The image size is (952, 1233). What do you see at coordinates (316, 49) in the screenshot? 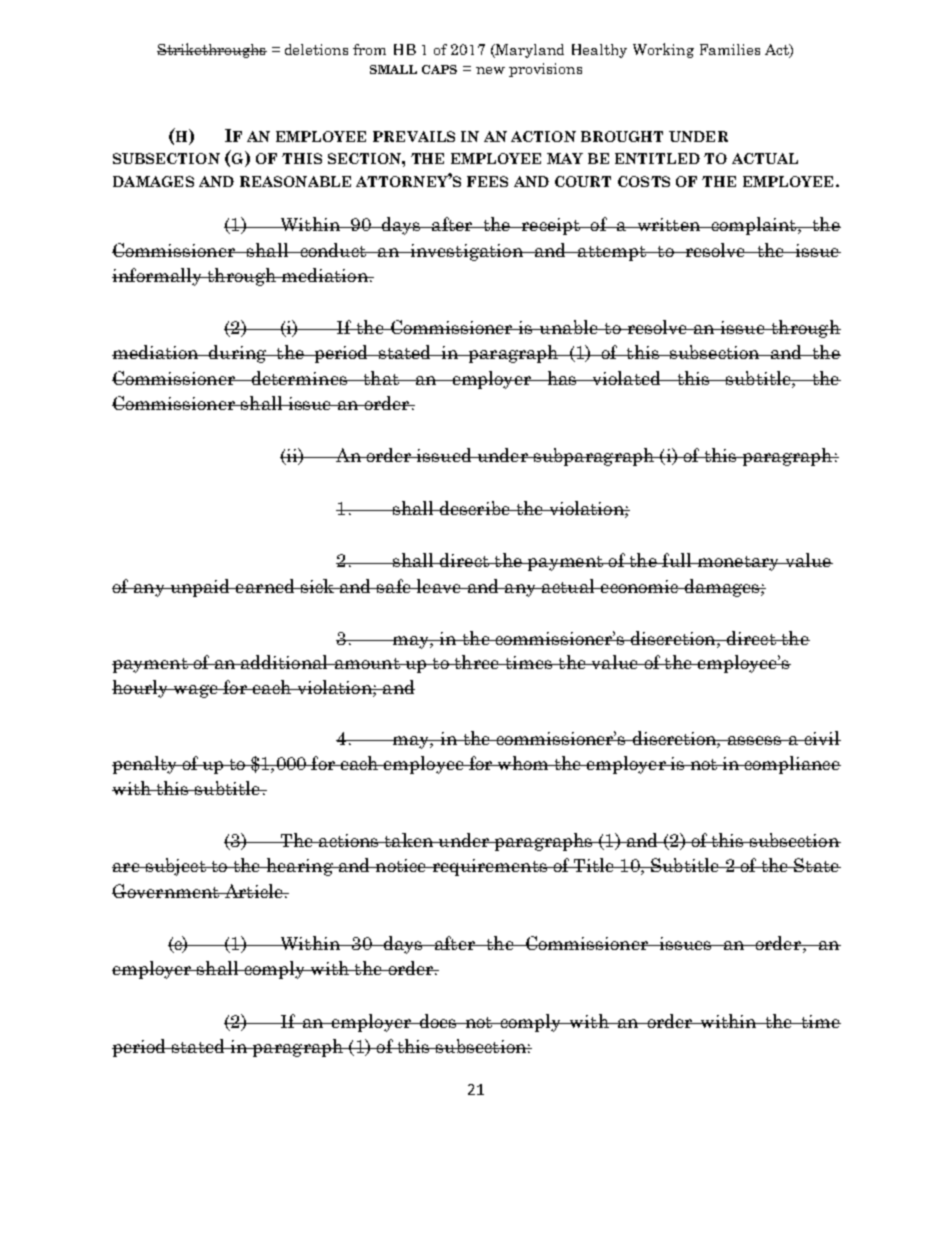
I see `deletions` at bounding box center [316, 49].
